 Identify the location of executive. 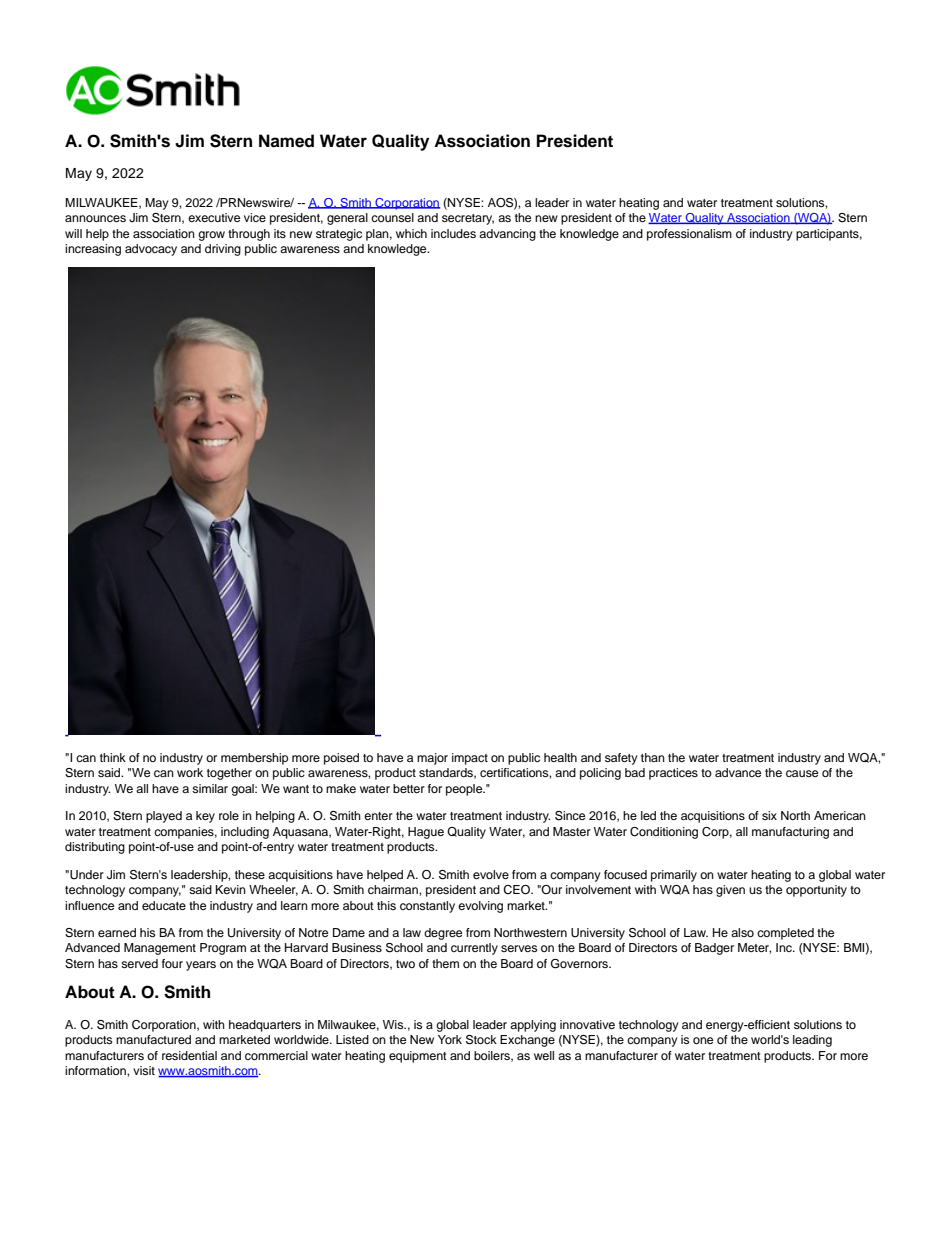
(214, 217).
